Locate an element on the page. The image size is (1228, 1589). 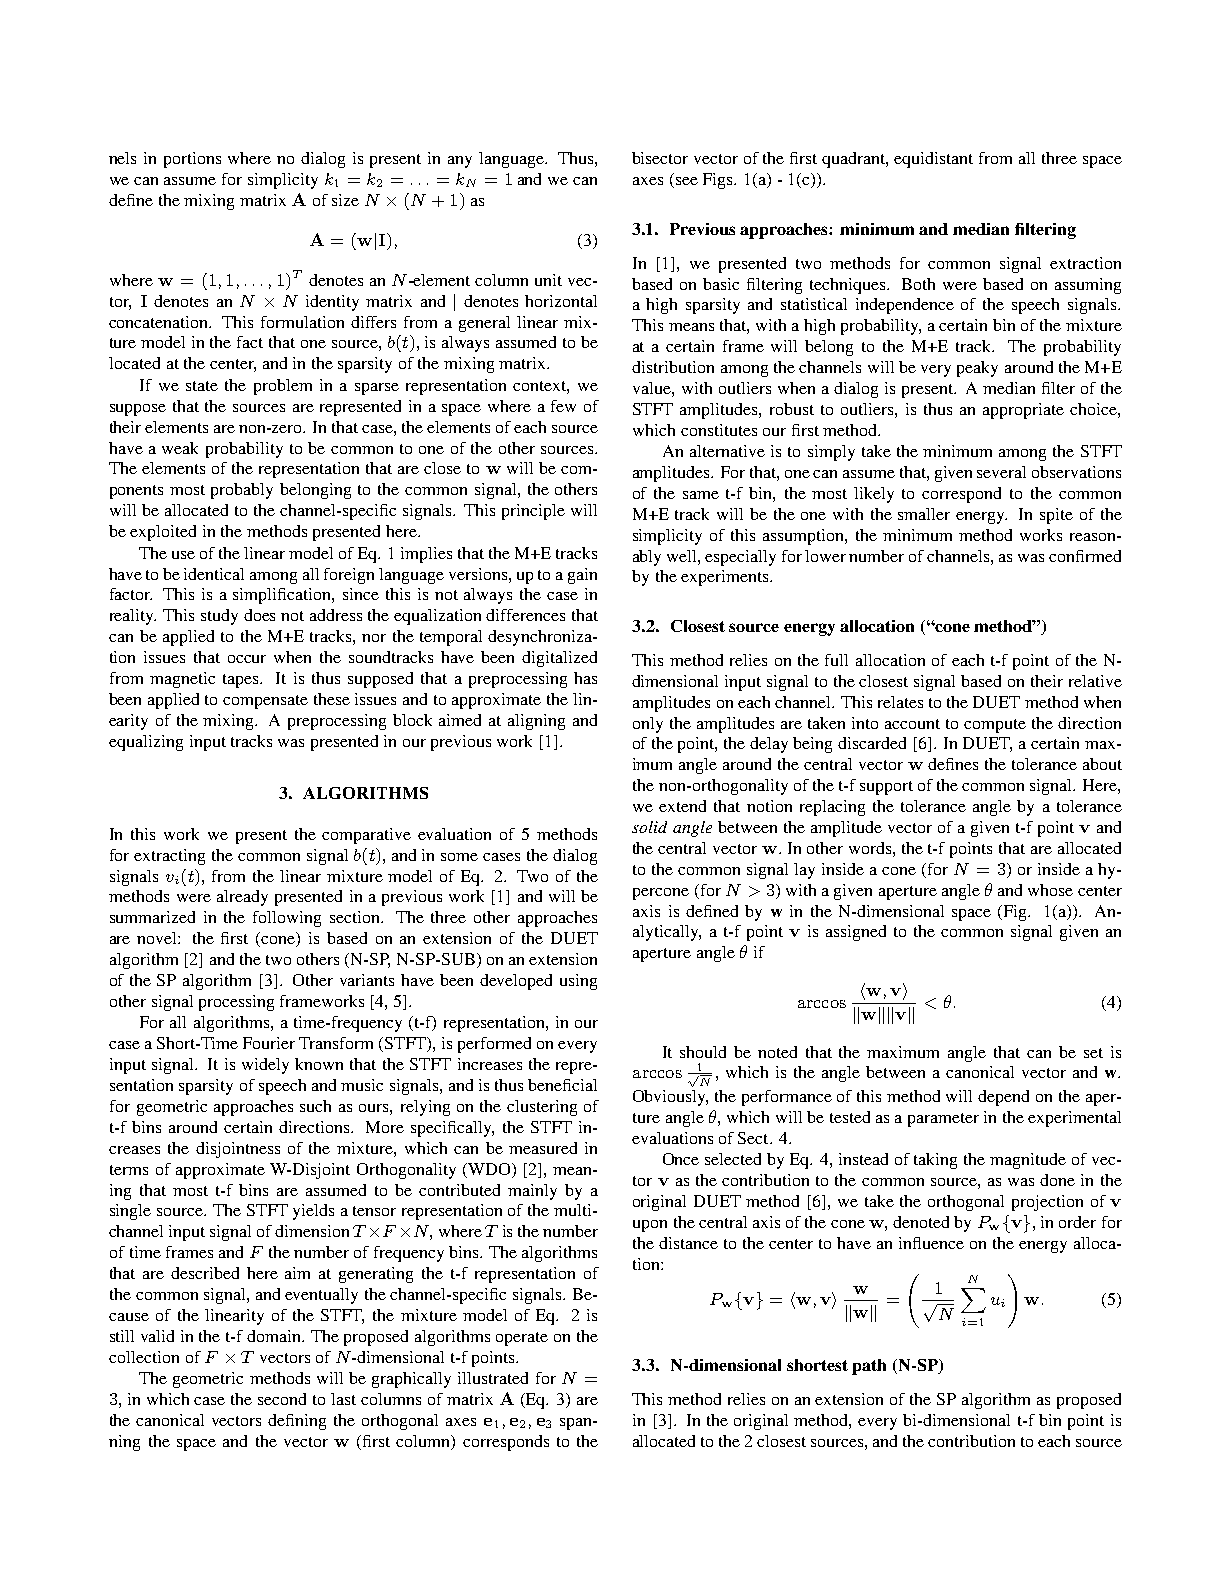
domain is located at coordinates (275, 1336).
